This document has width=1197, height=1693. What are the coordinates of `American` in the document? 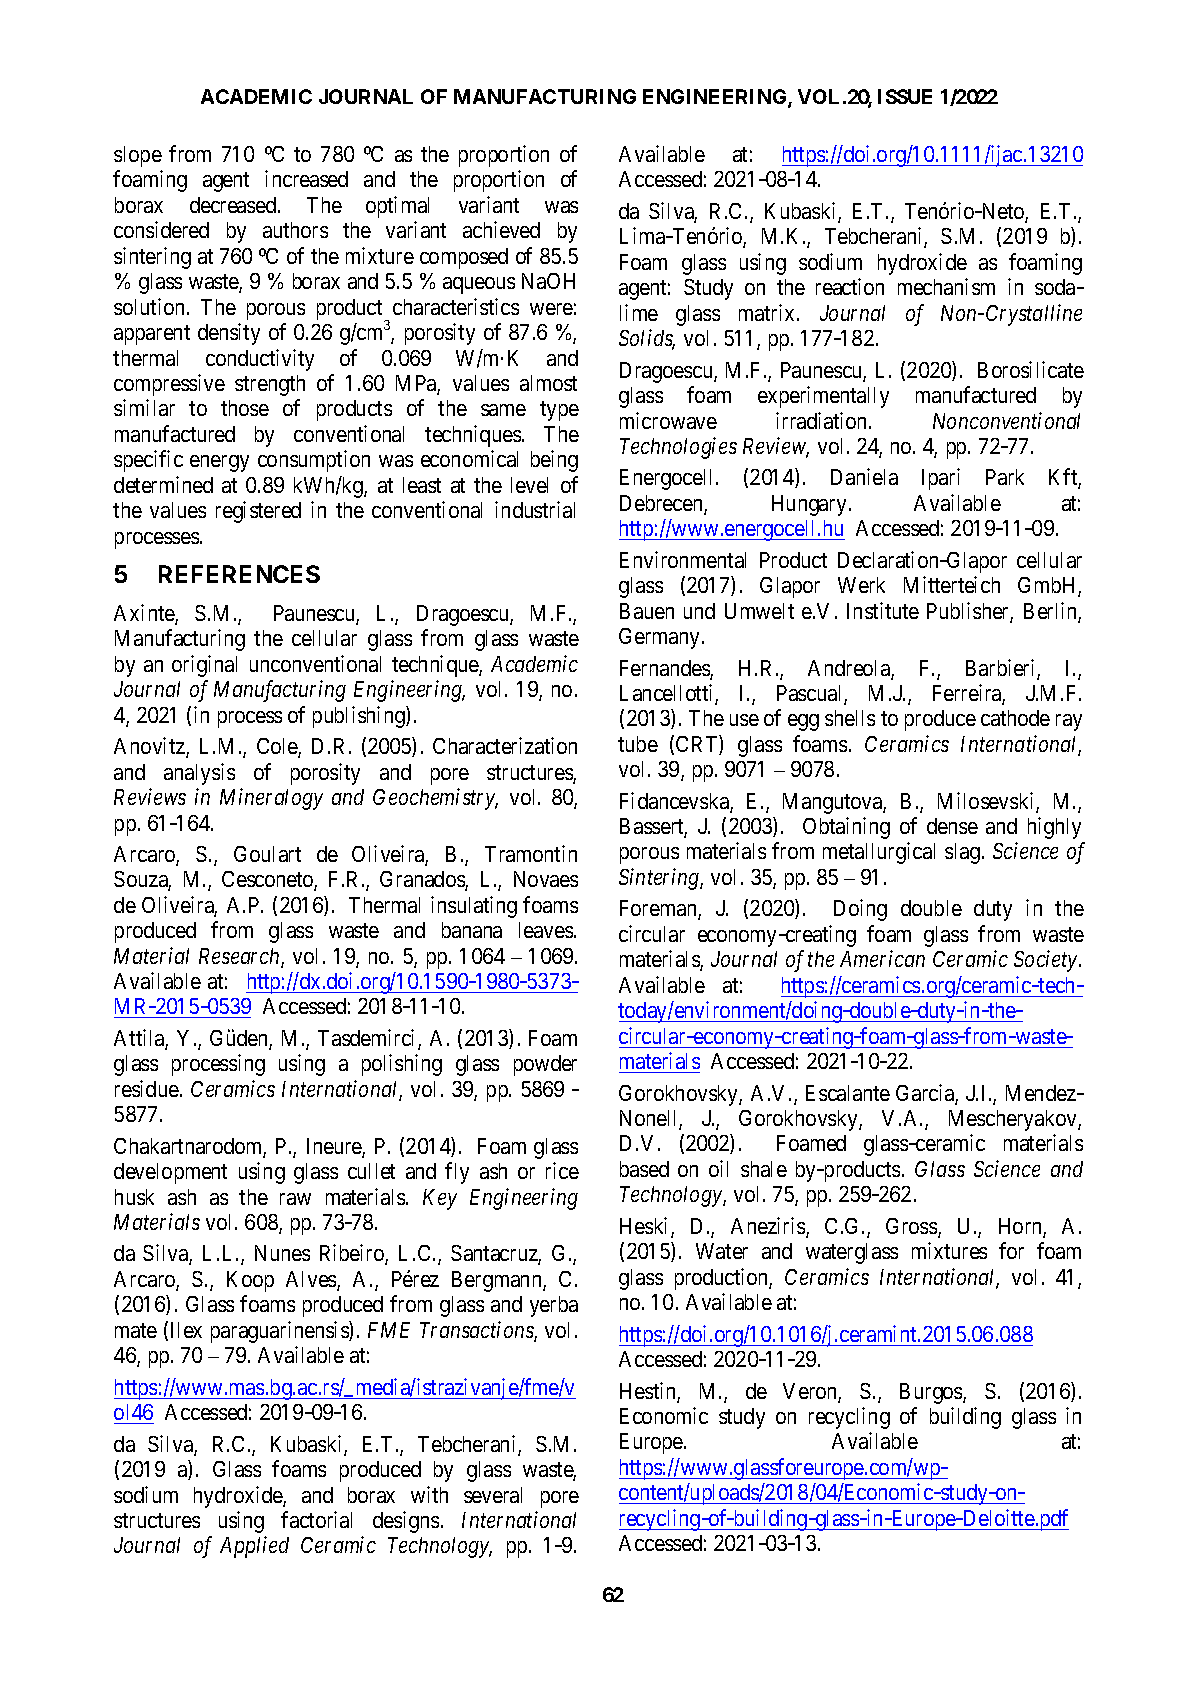 It's located at (882, 959).
